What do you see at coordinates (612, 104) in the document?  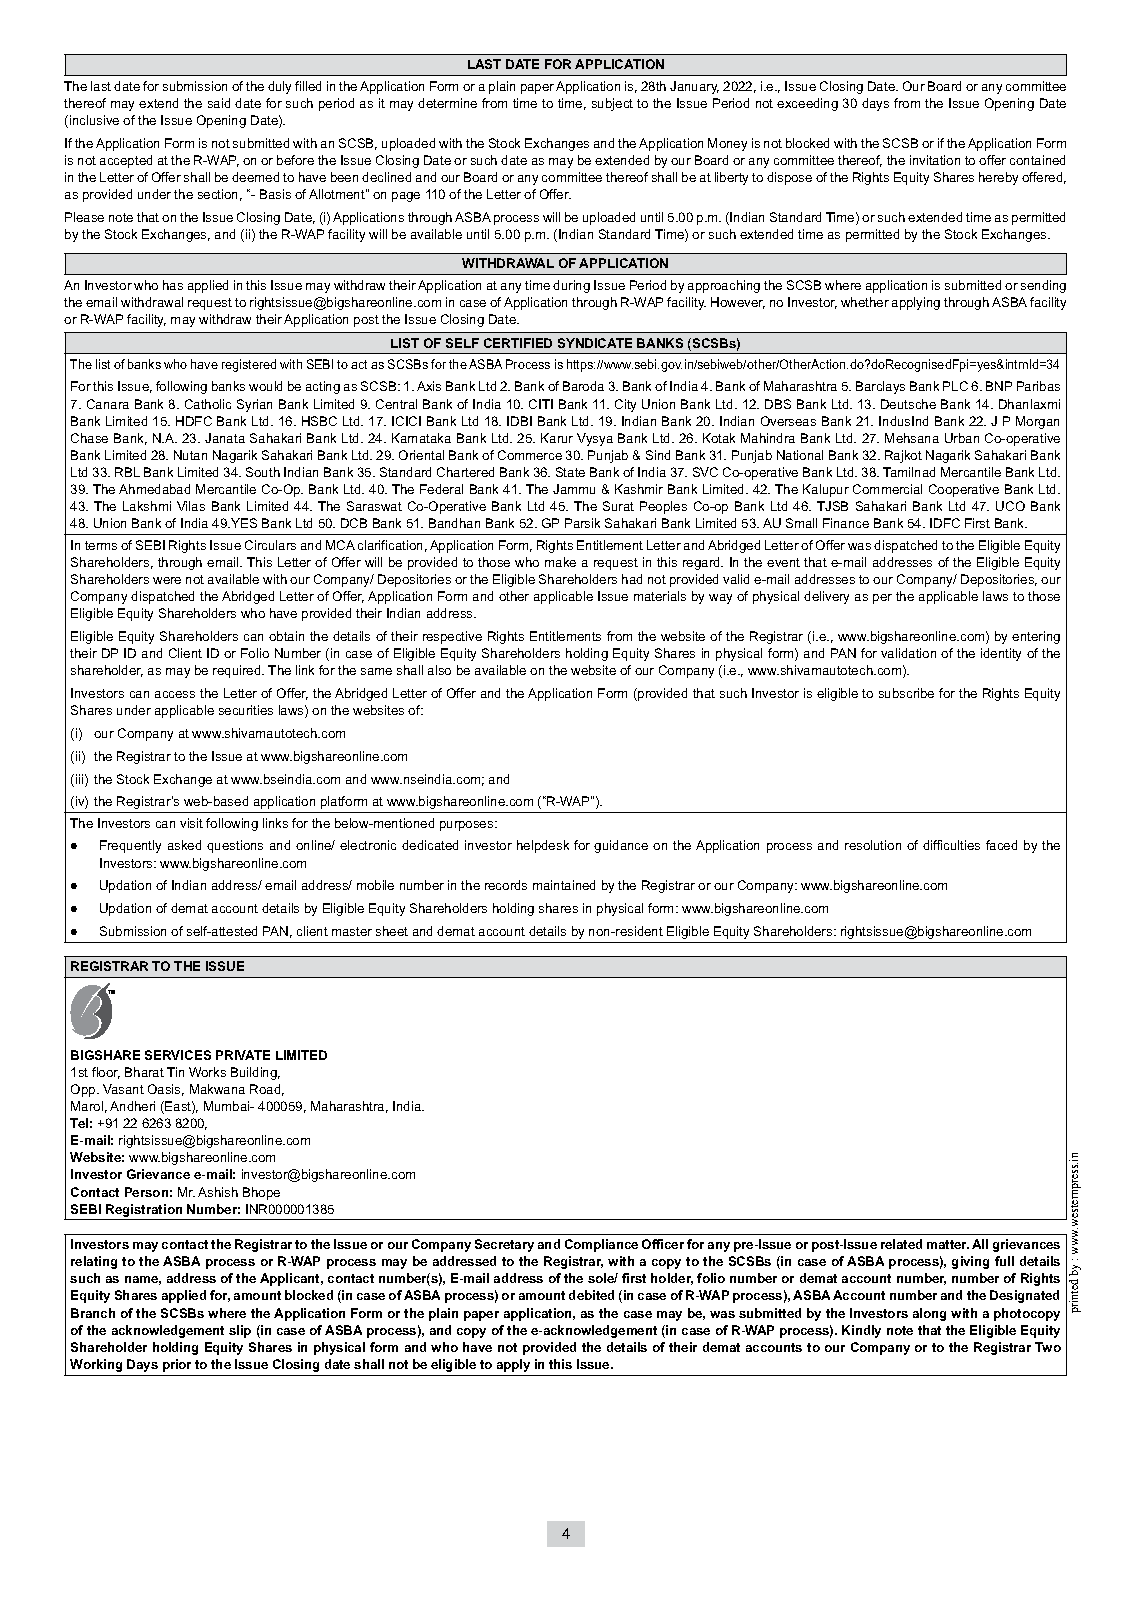 I see `subject` at bounding box center [612, 104].
